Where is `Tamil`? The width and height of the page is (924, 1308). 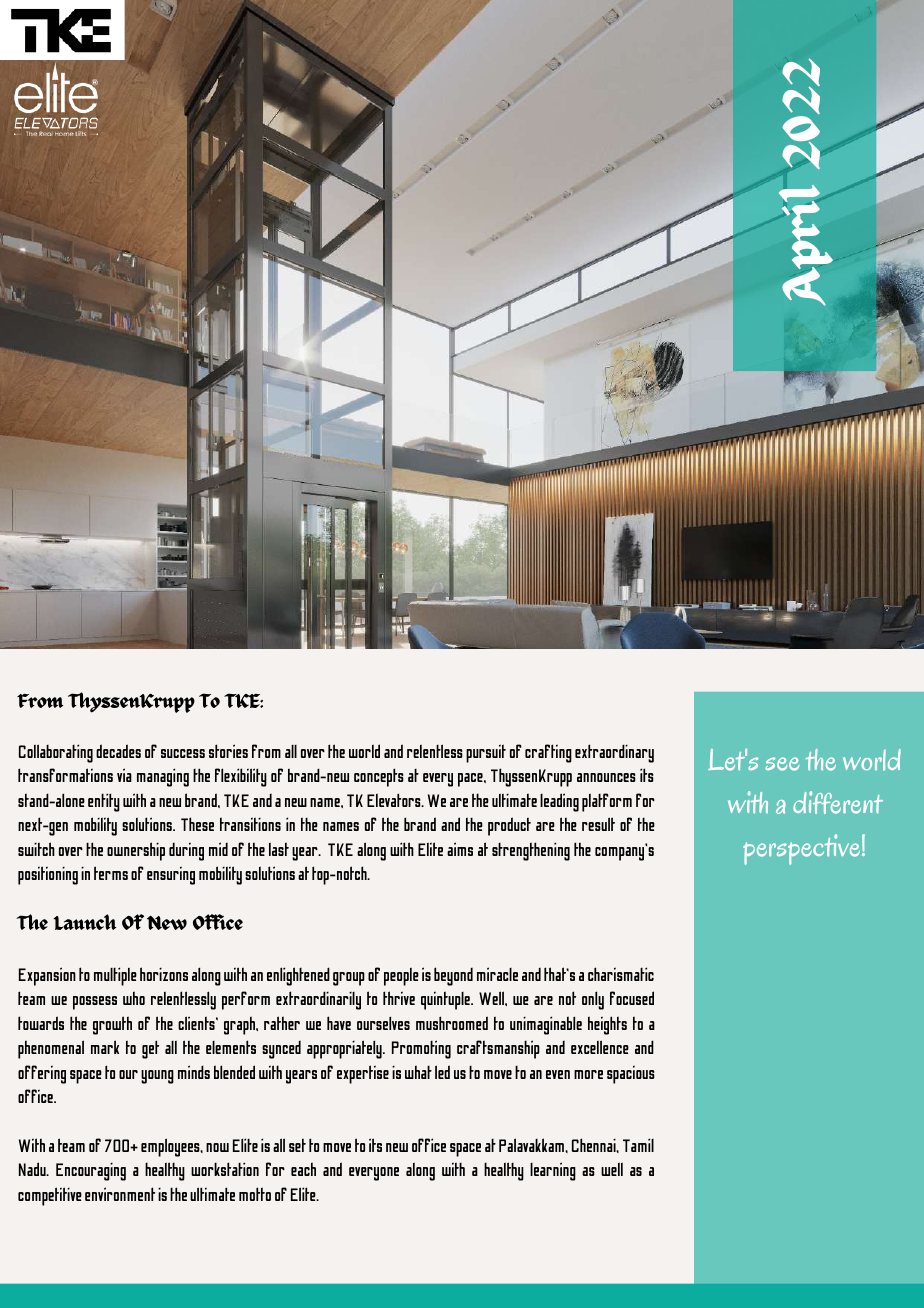 Tamil is located at coordinates (638, 1145).
